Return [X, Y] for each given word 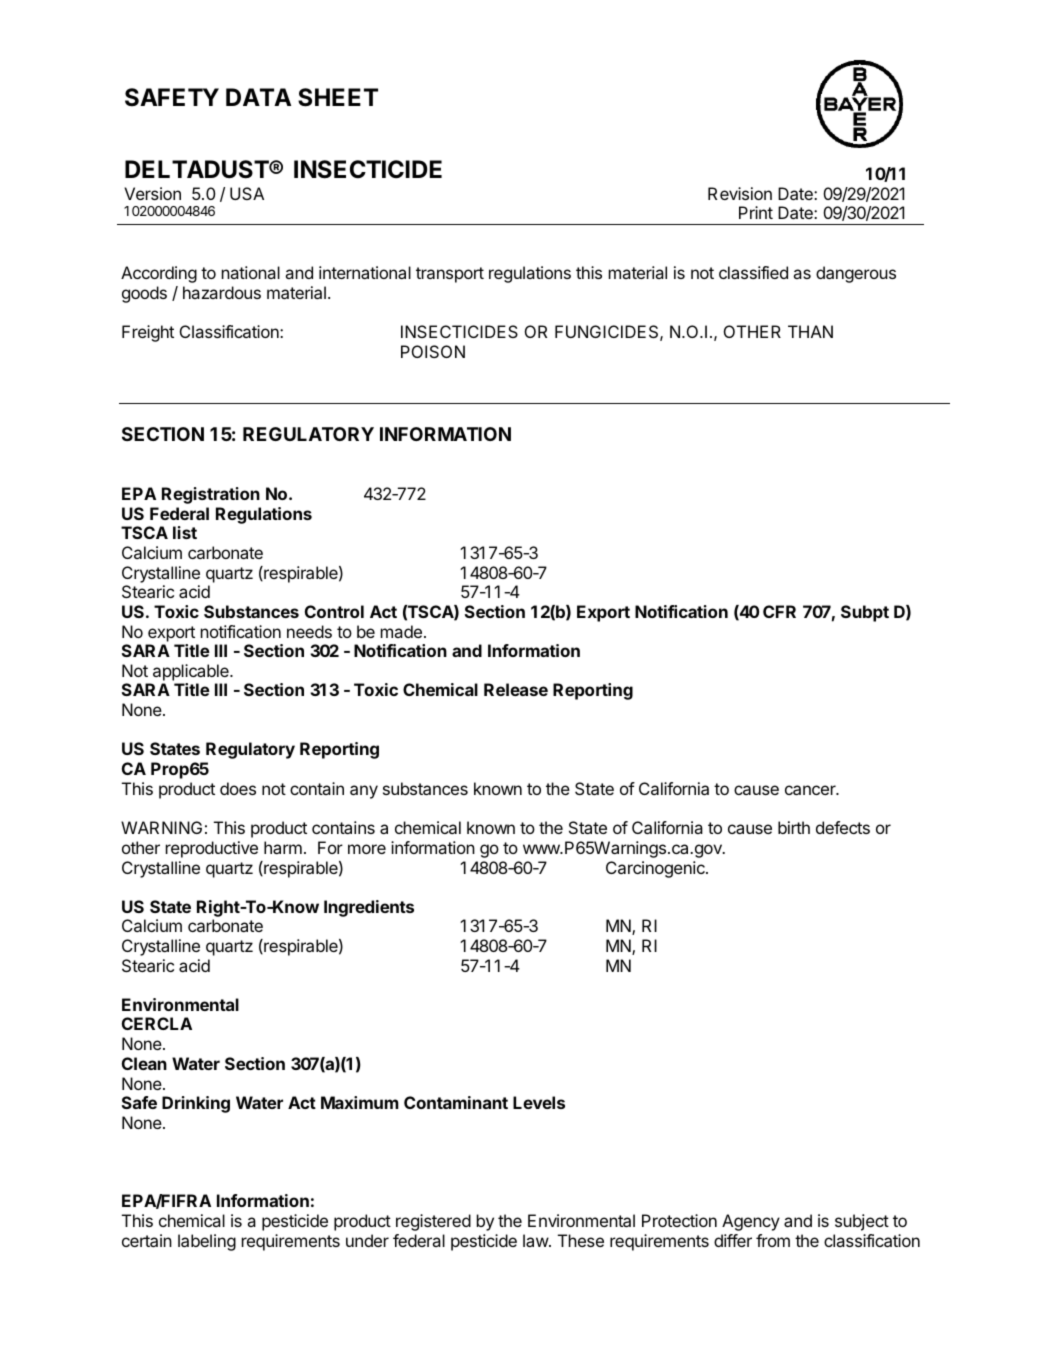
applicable [190, 674]
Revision [740, 193]
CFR [779, 611]
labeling [207, 1242]
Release [516, 689]
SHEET [338, 97]
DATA [258, 97]
